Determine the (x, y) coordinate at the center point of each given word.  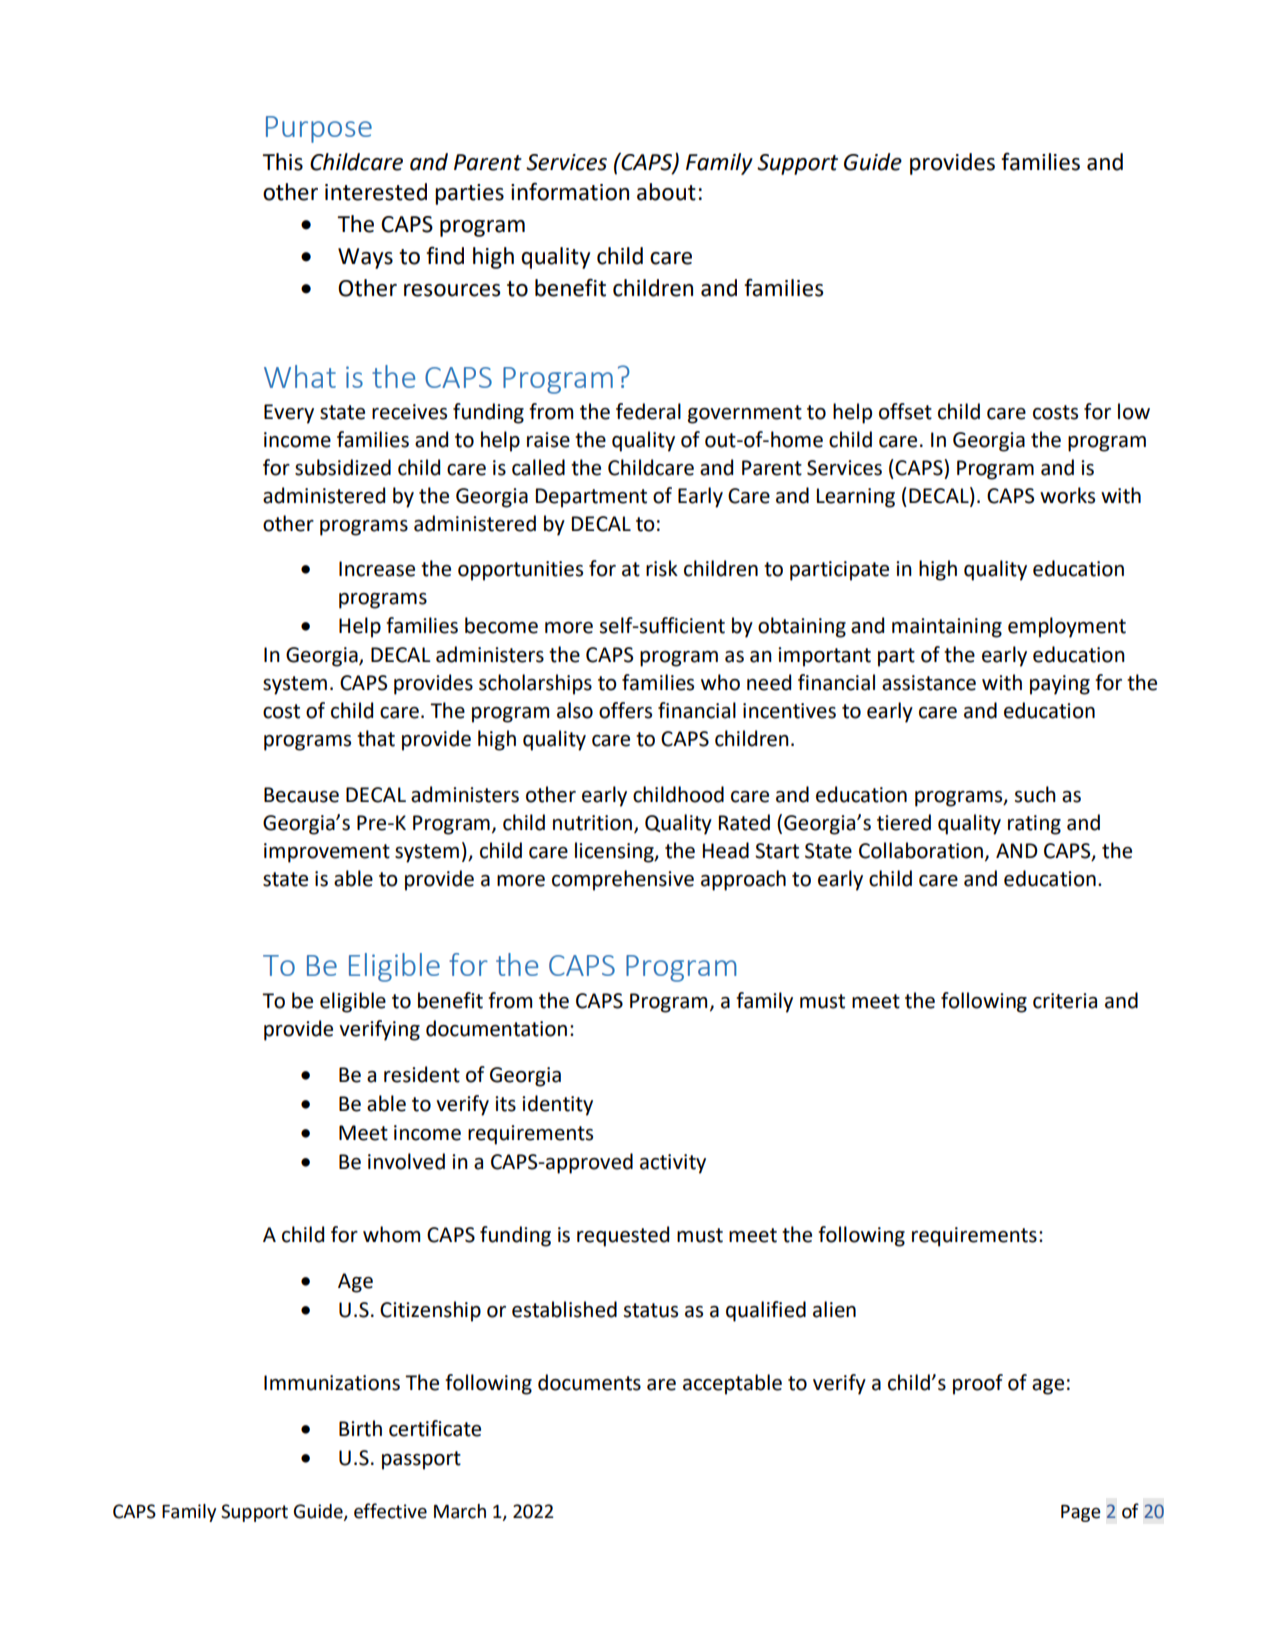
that (376, 738)
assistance (929, 683)
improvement (327, 853)
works (1067, 495)
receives (409, 412)
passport (421, 1460)
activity (673, 1164)
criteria (1065, 1001)
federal (648, 411)
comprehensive (623, 880)
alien (834, 1309)
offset (905, 411)
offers (625, 710)
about (666, 192)
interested (376, 192)
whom (391, 1234)
